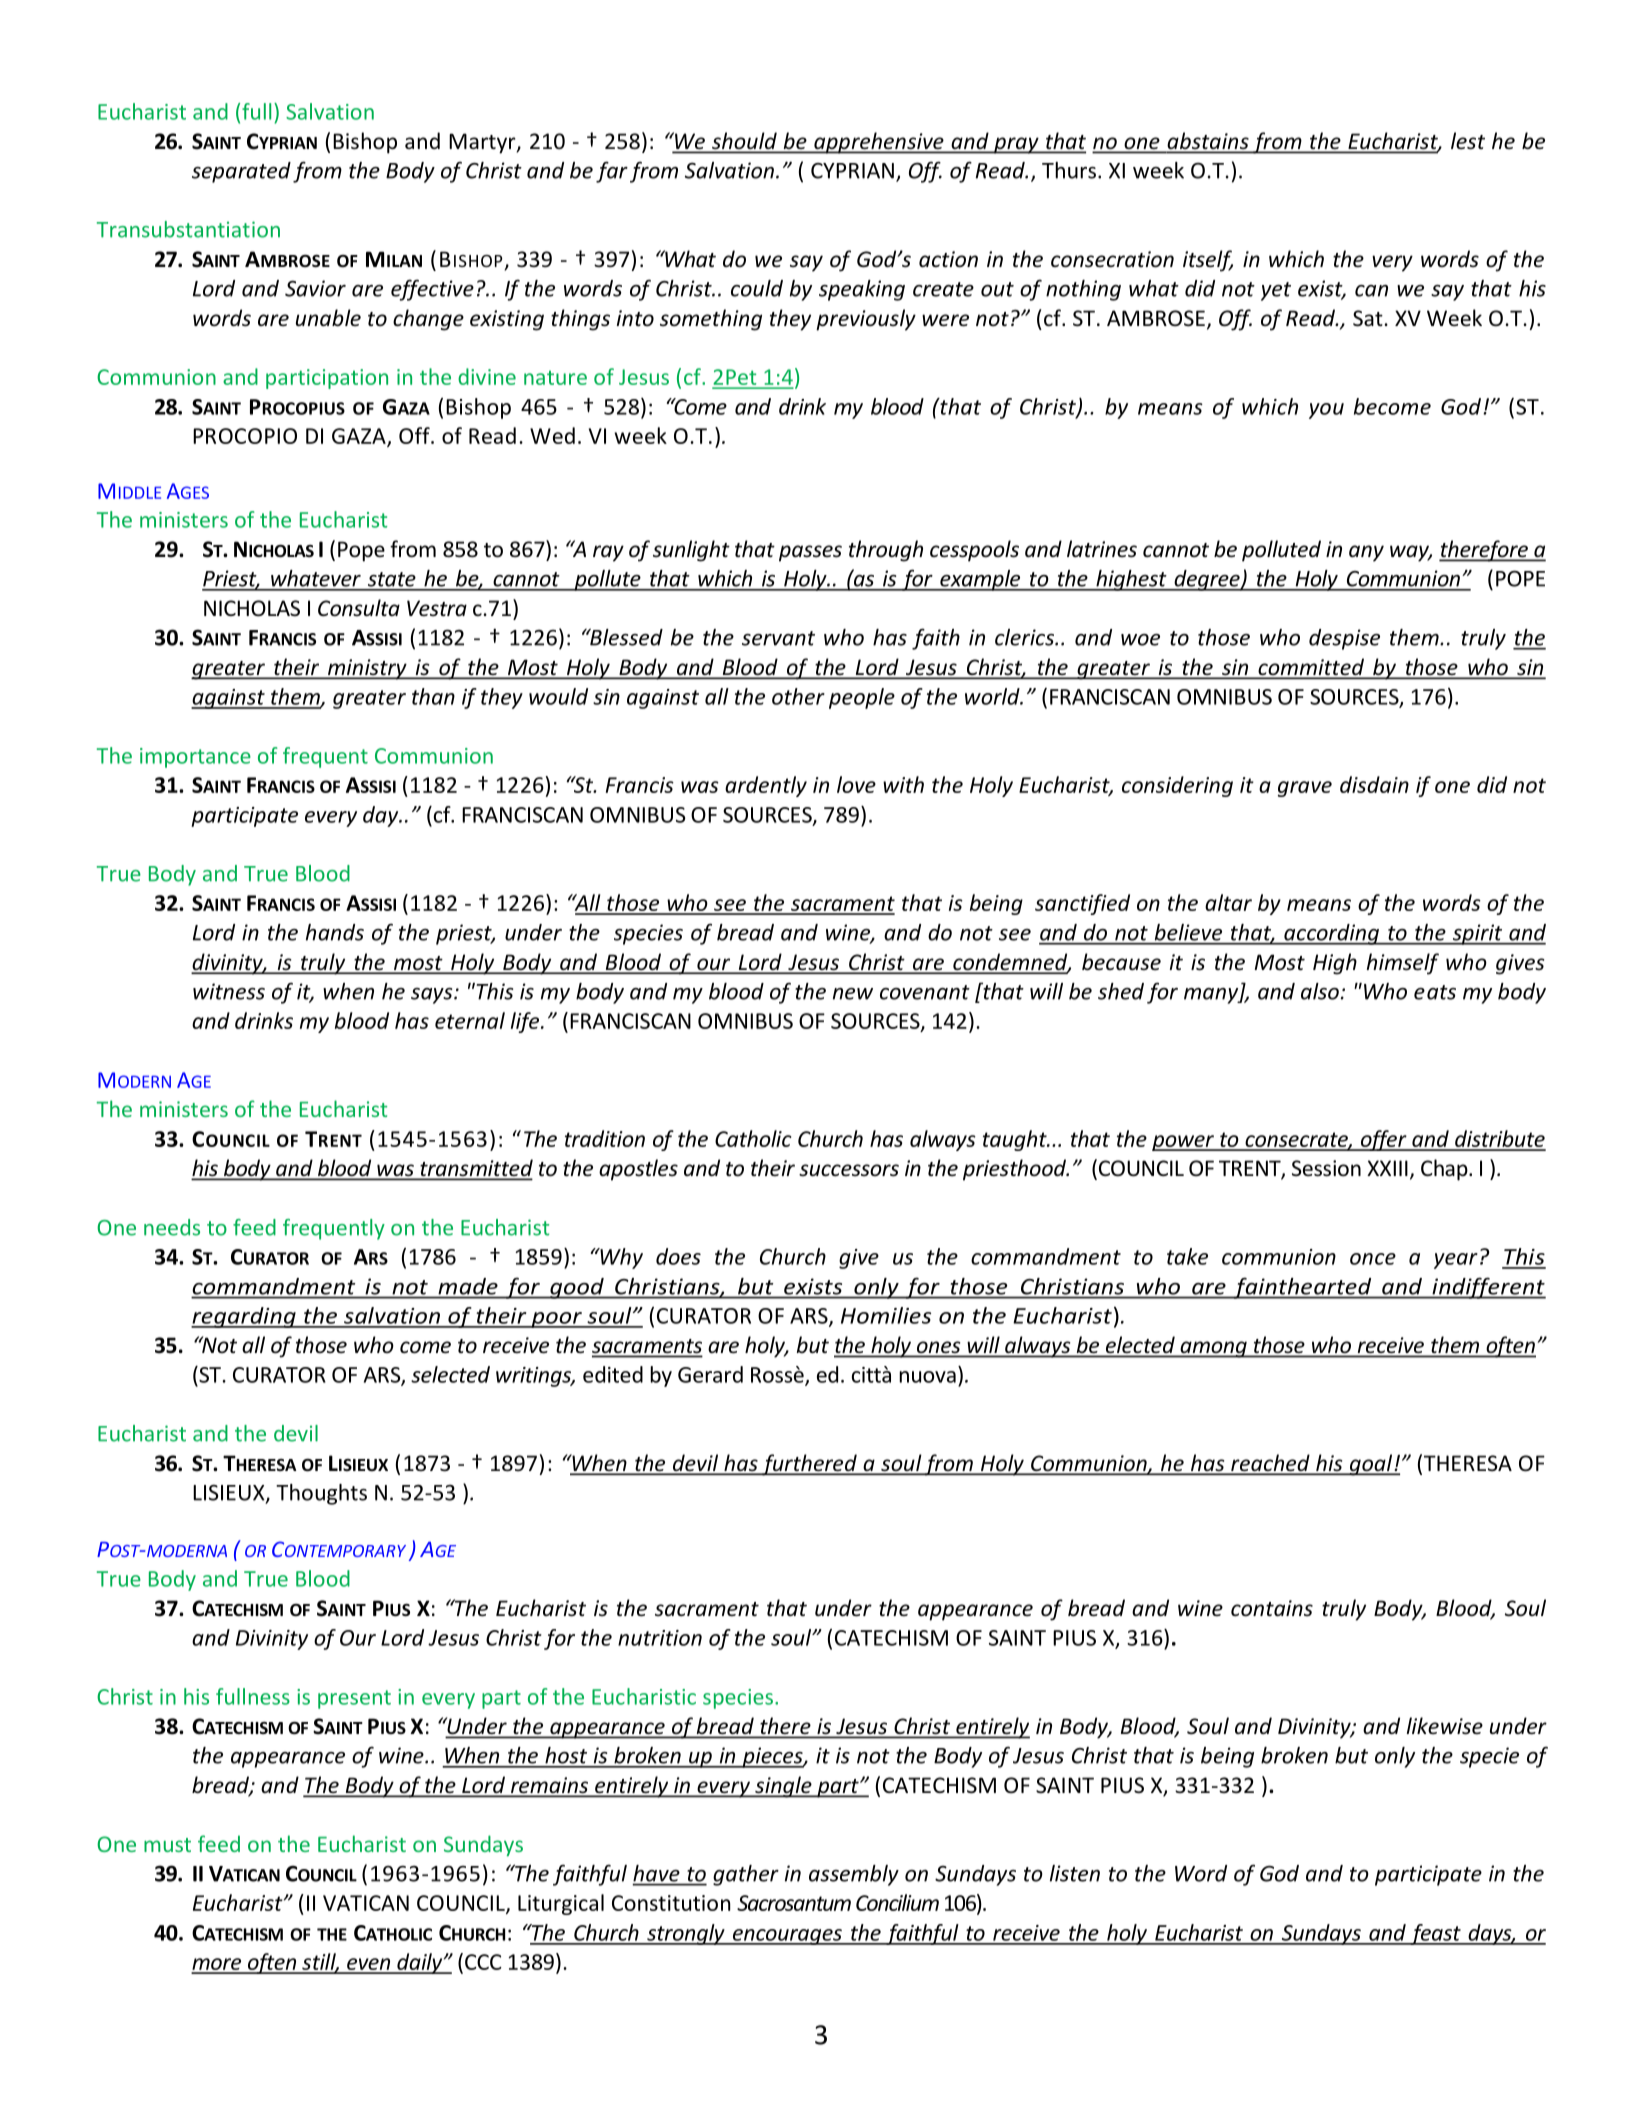 The image size is (1642, 2125). What do you see at coordinates (879, 143) in the screenshot?
I see `apprehensive` at bounding box center [879, 143].
